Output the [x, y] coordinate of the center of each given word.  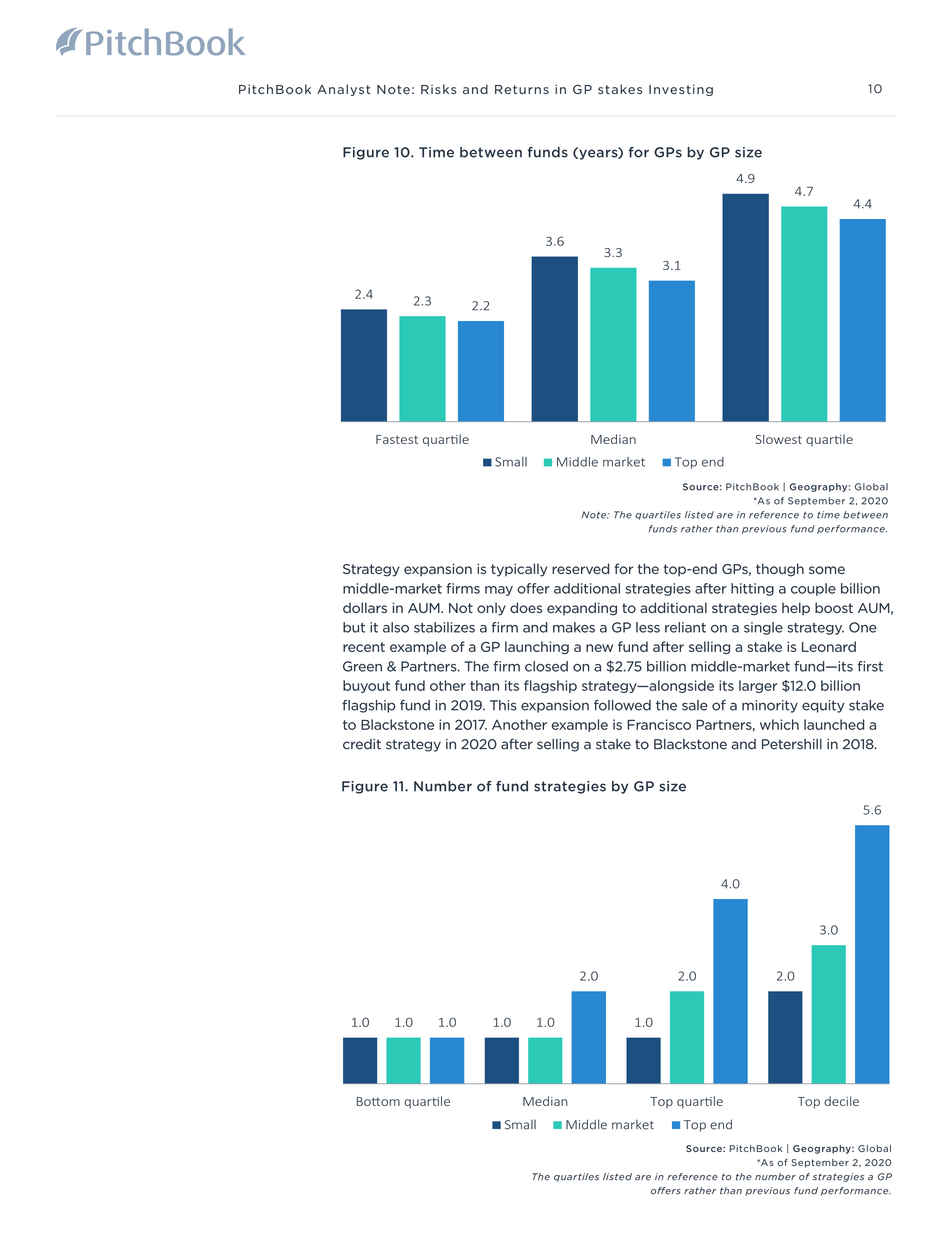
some [827, 570]
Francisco [659, 724]
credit [362, 744]
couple [813, 589]
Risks [439, 89]
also [396, 627]
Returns [522, 89]
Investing [681, 90]
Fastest [397, 439]
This [503, 705]
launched [834, 724]
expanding [582, 609]
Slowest [779, 439]
